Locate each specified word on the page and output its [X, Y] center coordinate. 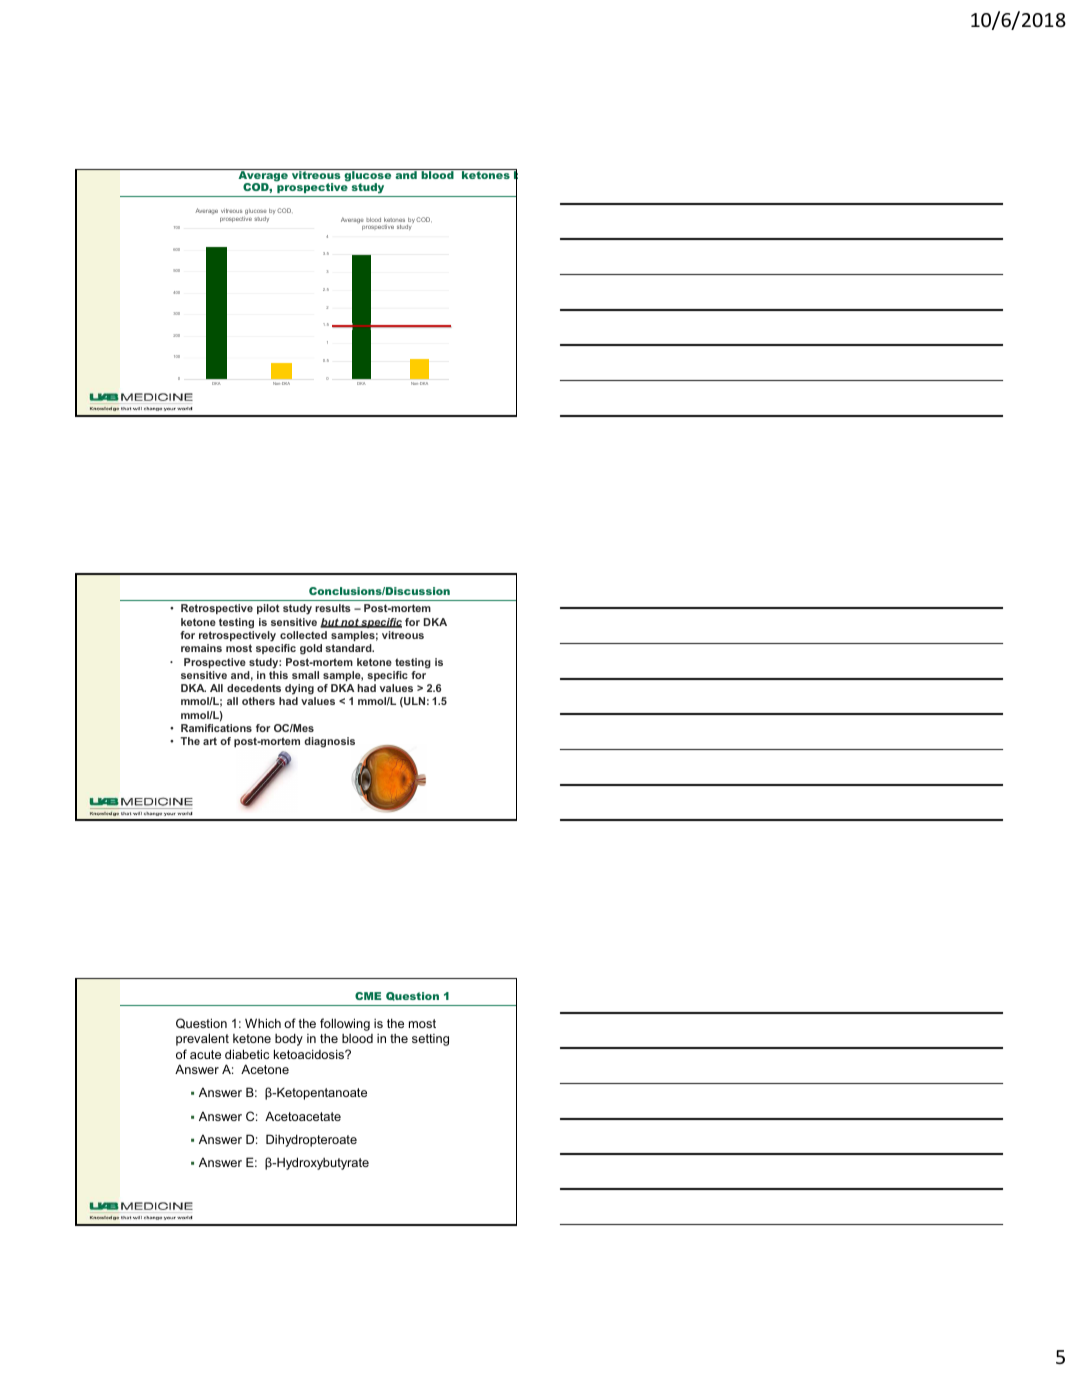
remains [201, 648]
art [210, 741]
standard [349, 648]
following [345, 1024]
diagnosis [329, 742]
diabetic [247, 1054]
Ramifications [216, 728]
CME [368, 996]
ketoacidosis [310, 1054]
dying [299, 689]
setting [430, 1040]
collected [303, 635]
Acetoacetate [303, 1116]
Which [263, 1023]
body [289, 1039]
